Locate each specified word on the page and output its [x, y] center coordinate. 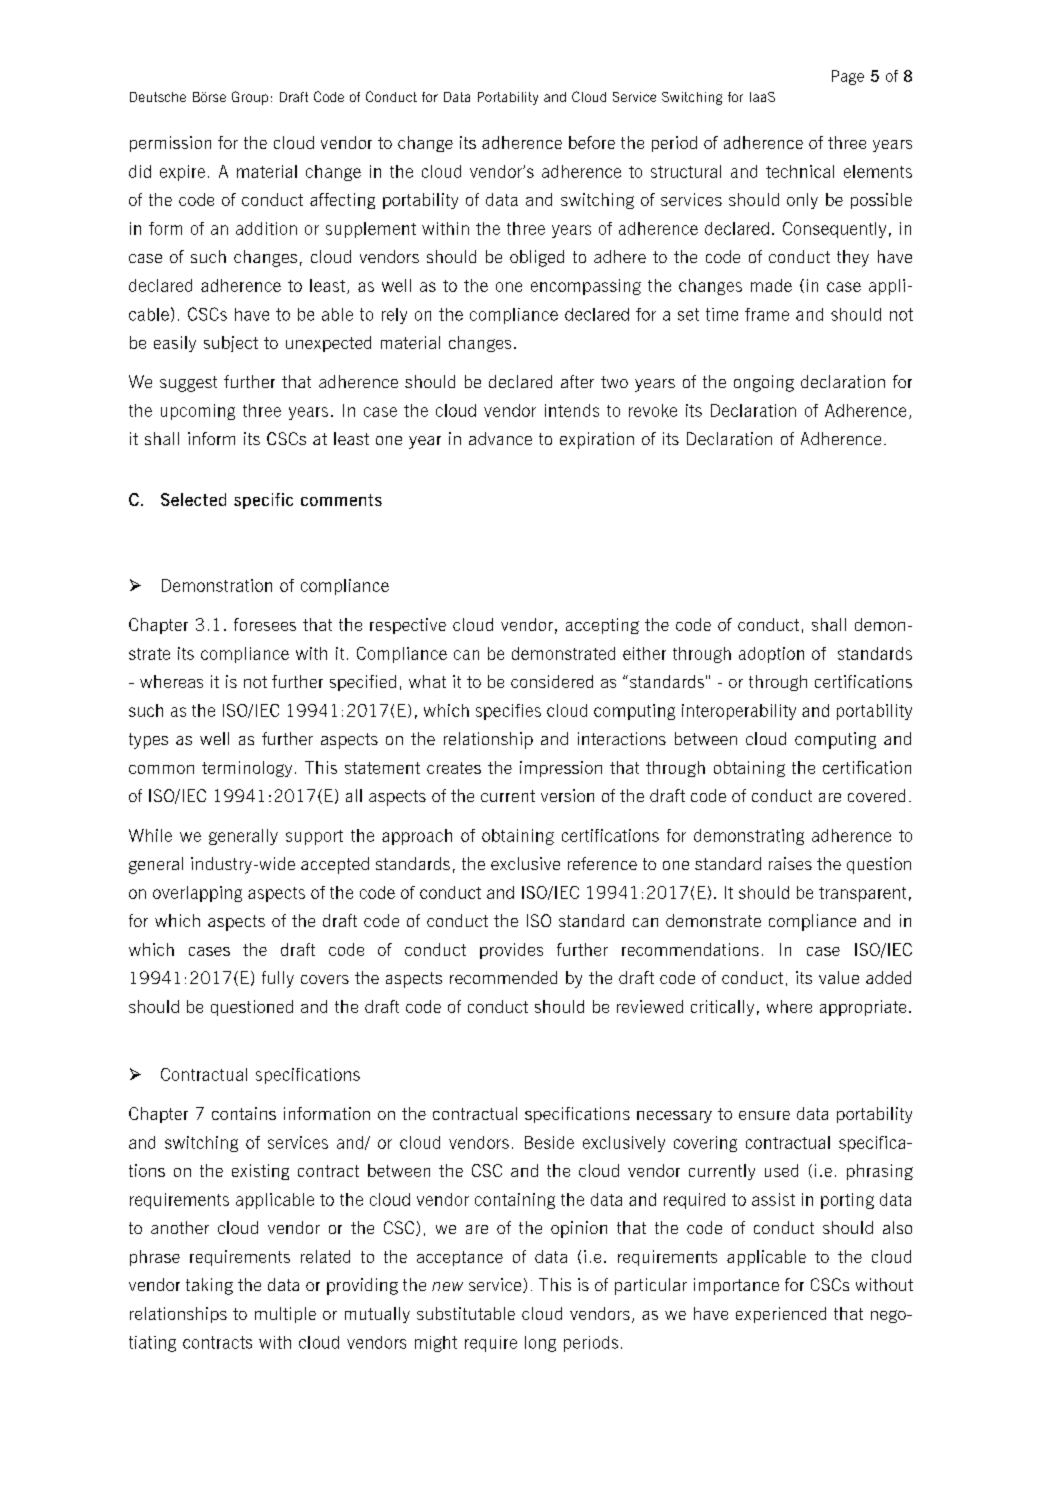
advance [500, 438]
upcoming [198, 412]
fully [278, 979]
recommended [503, 977]
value [839, 977]
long [540, 1344]
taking [209, 1286]
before [592, 142]
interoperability [739, 712]
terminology [247, 769]
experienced [781, 1315]
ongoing [764, 383]
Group [250, 98]
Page [848, 77]
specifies [508, 712]
